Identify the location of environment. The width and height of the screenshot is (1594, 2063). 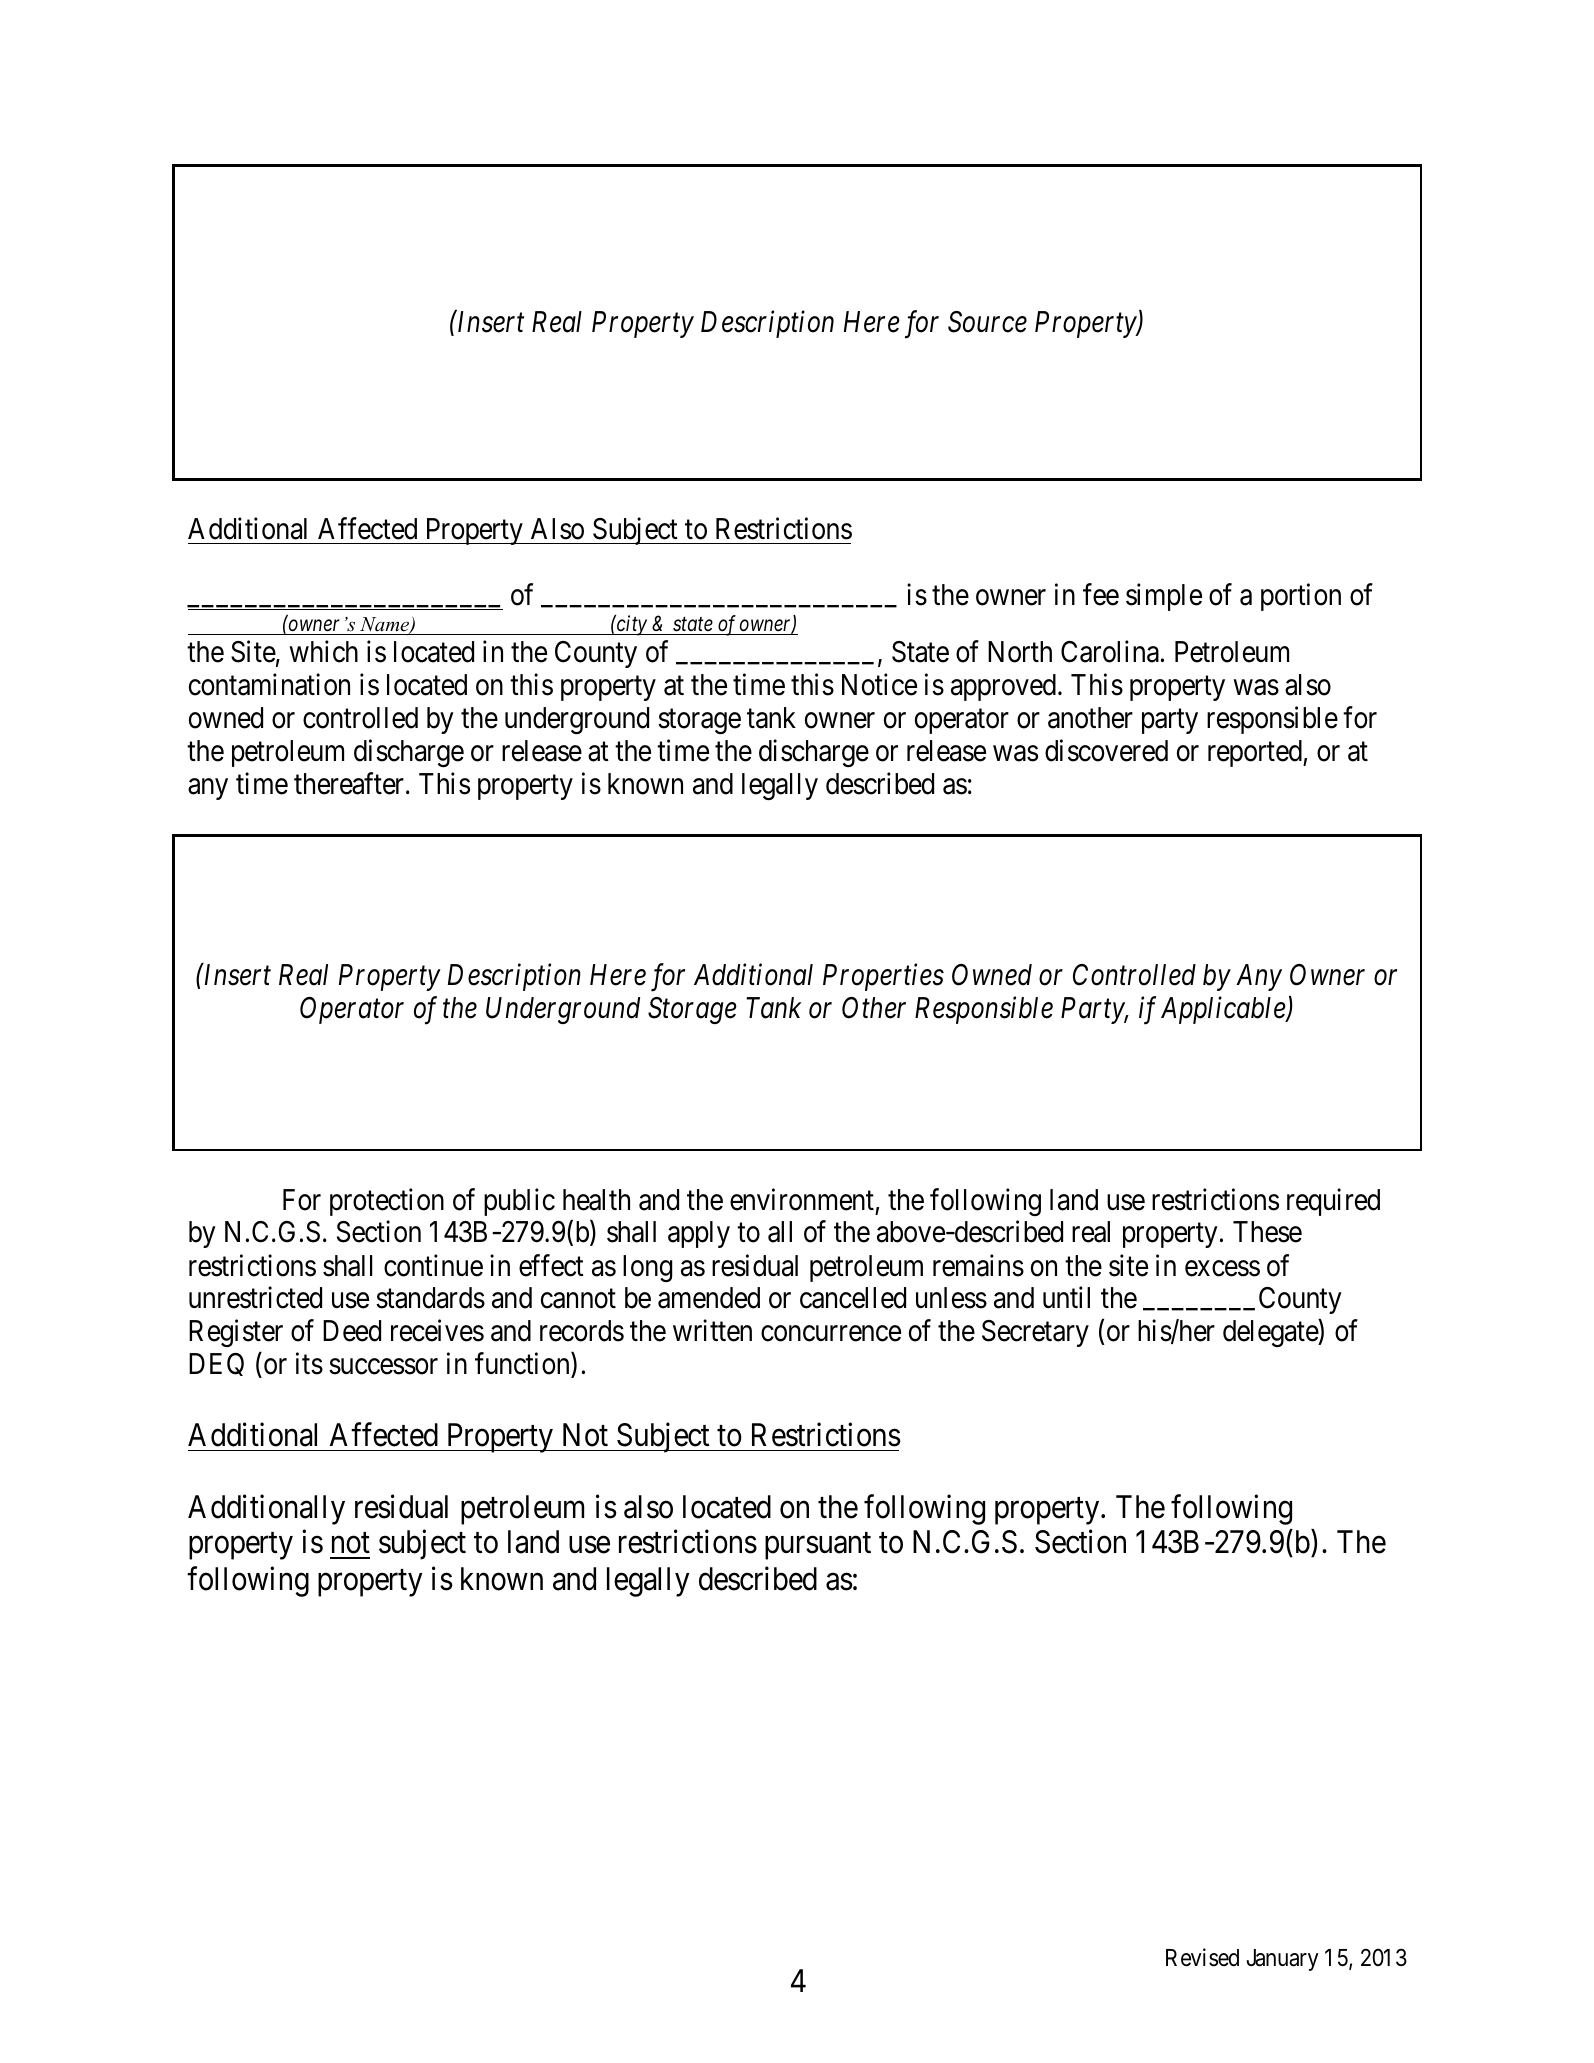
(802, 1199).
